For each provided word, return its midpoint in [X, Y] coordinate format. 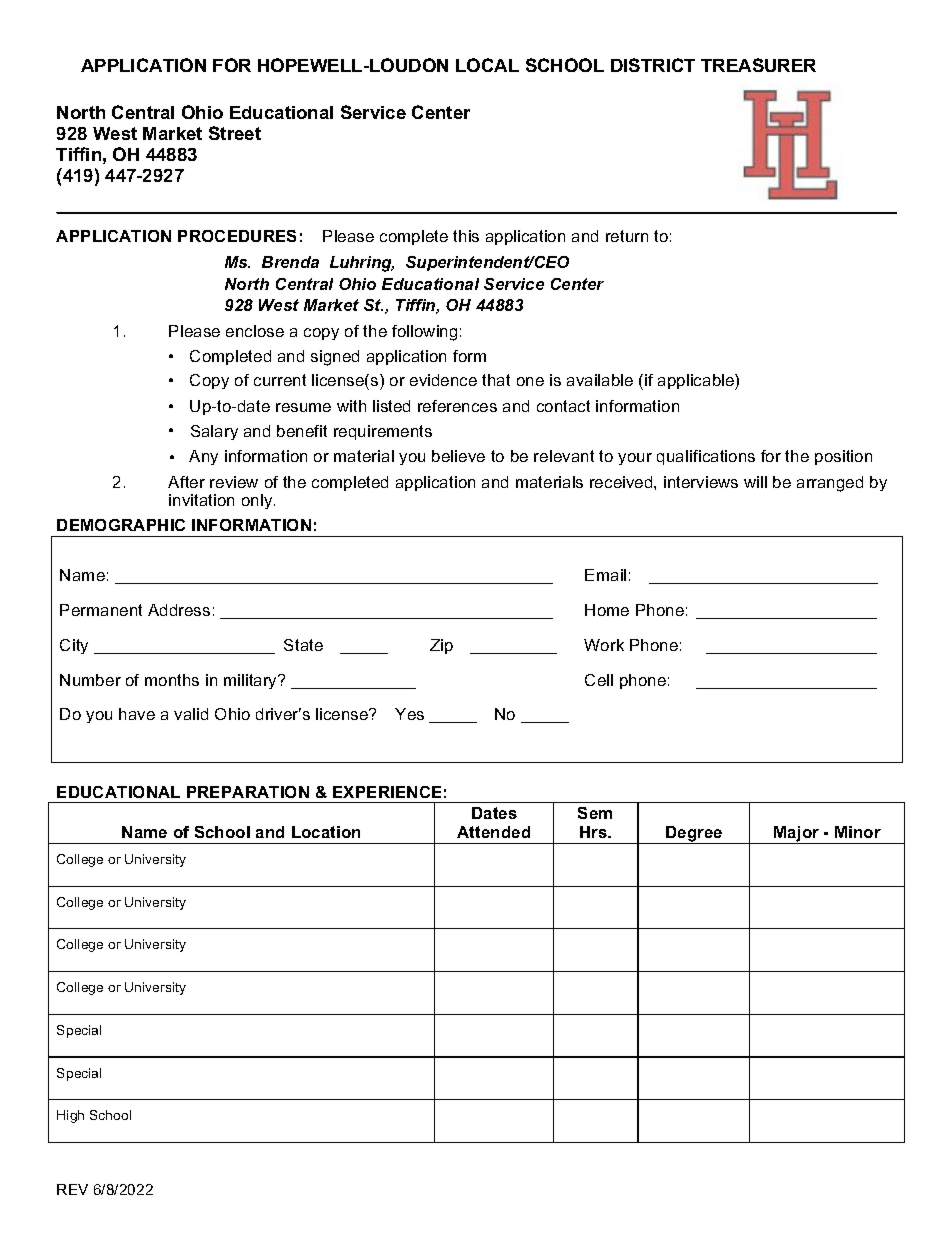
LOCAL [487, 65]
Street [235, 133]
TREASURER [758, 65]
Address [179, 610]
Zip [441, 646]
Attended [493, 832]
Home [607, 610]
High [70, 1116]
